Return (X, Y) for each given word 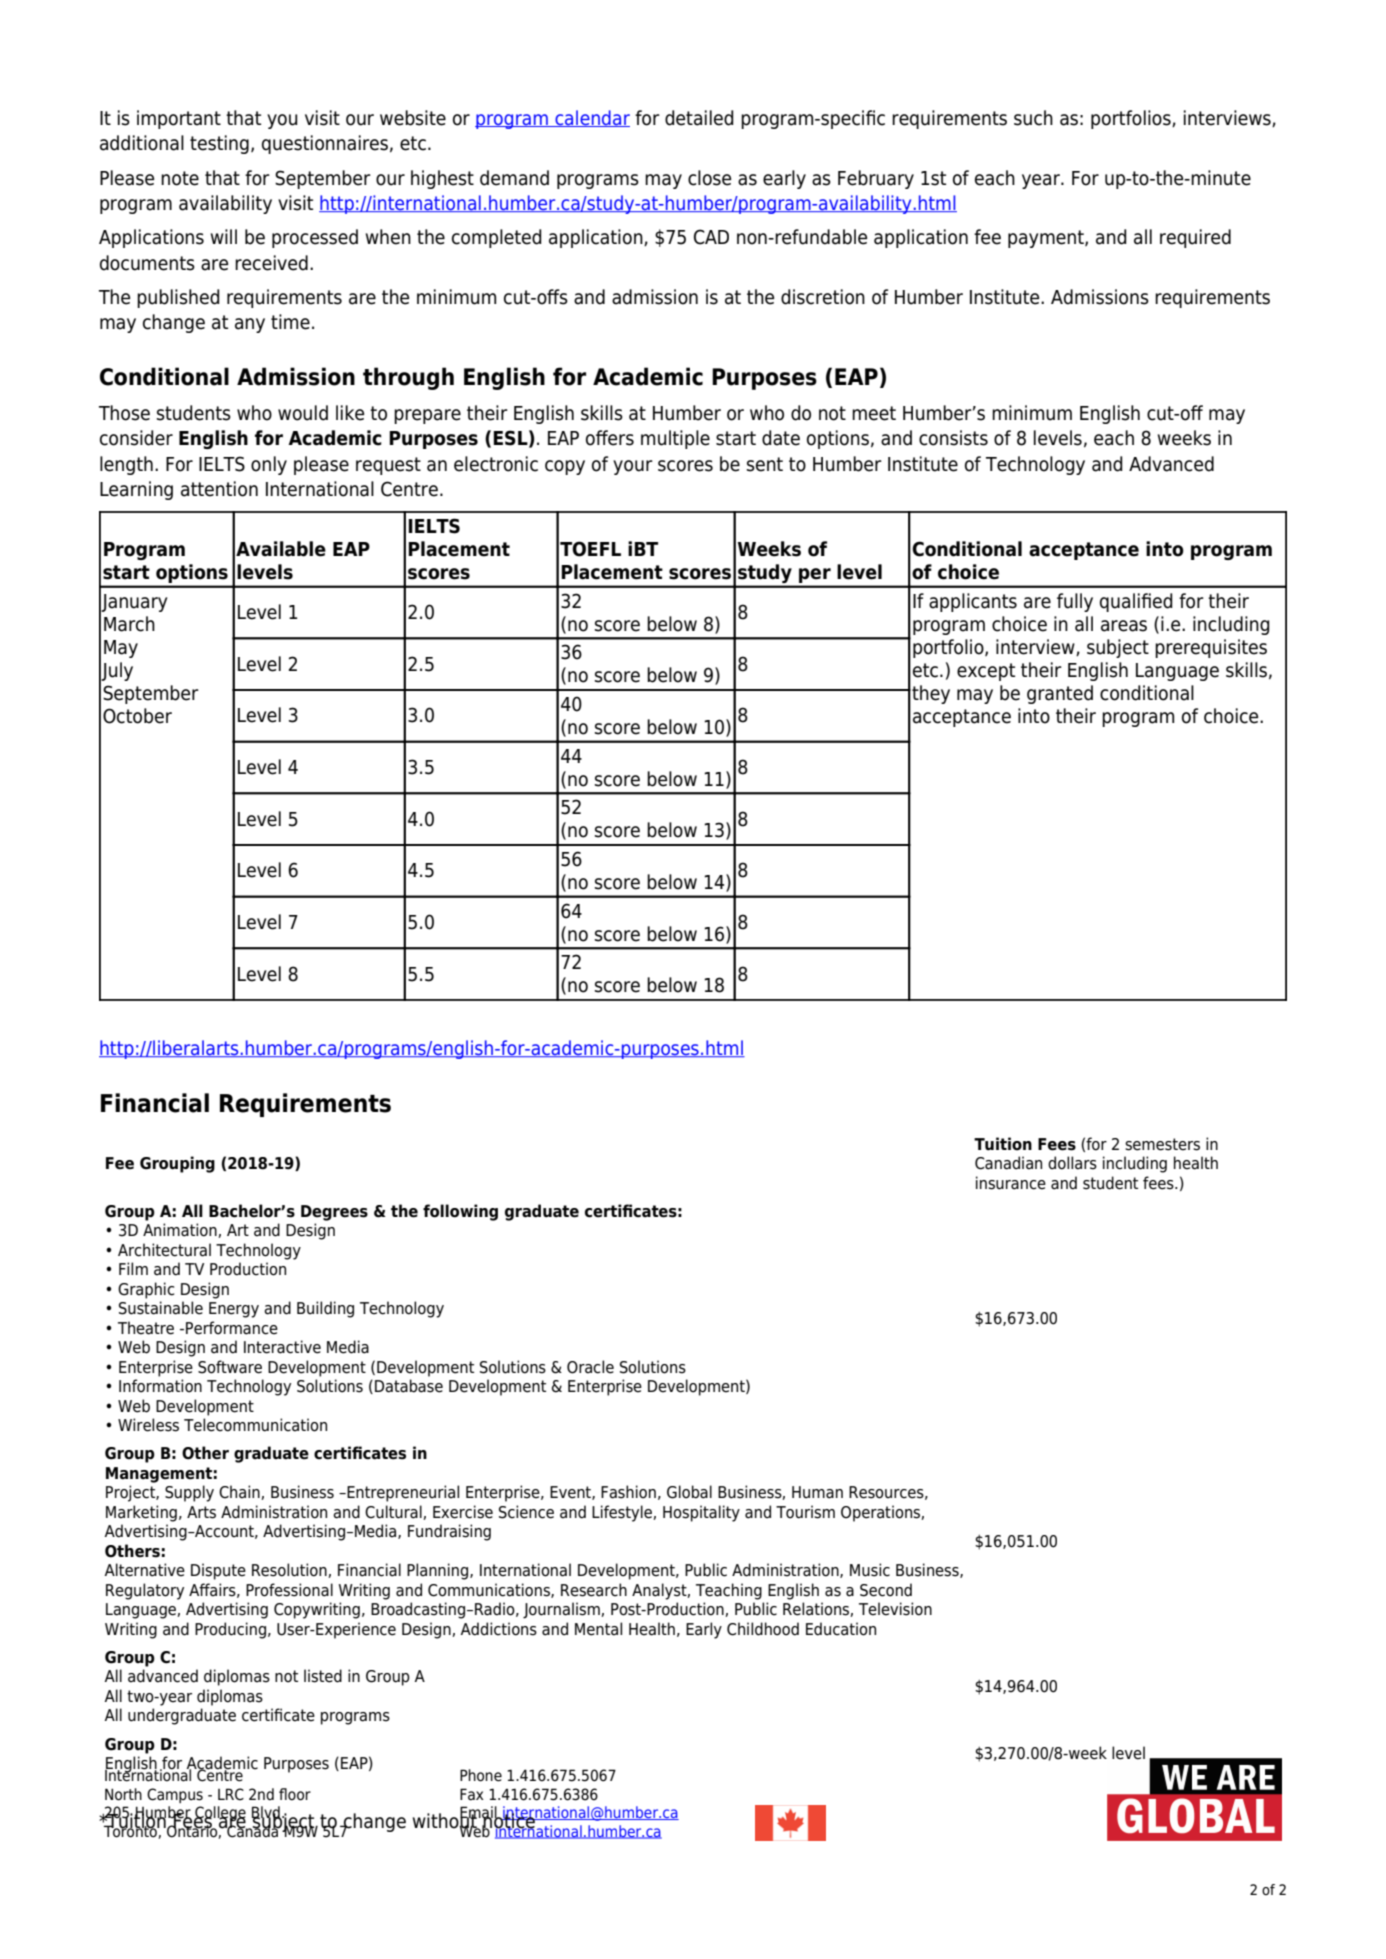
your (633, 467)
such (1033, 118)
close (709, 178)
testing (219, 144)
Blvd (267, 1813)
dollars (1072, 1163)
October (137, 716)
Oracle (590, 1367)
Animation (181, 1230)
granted (1060, 694)
